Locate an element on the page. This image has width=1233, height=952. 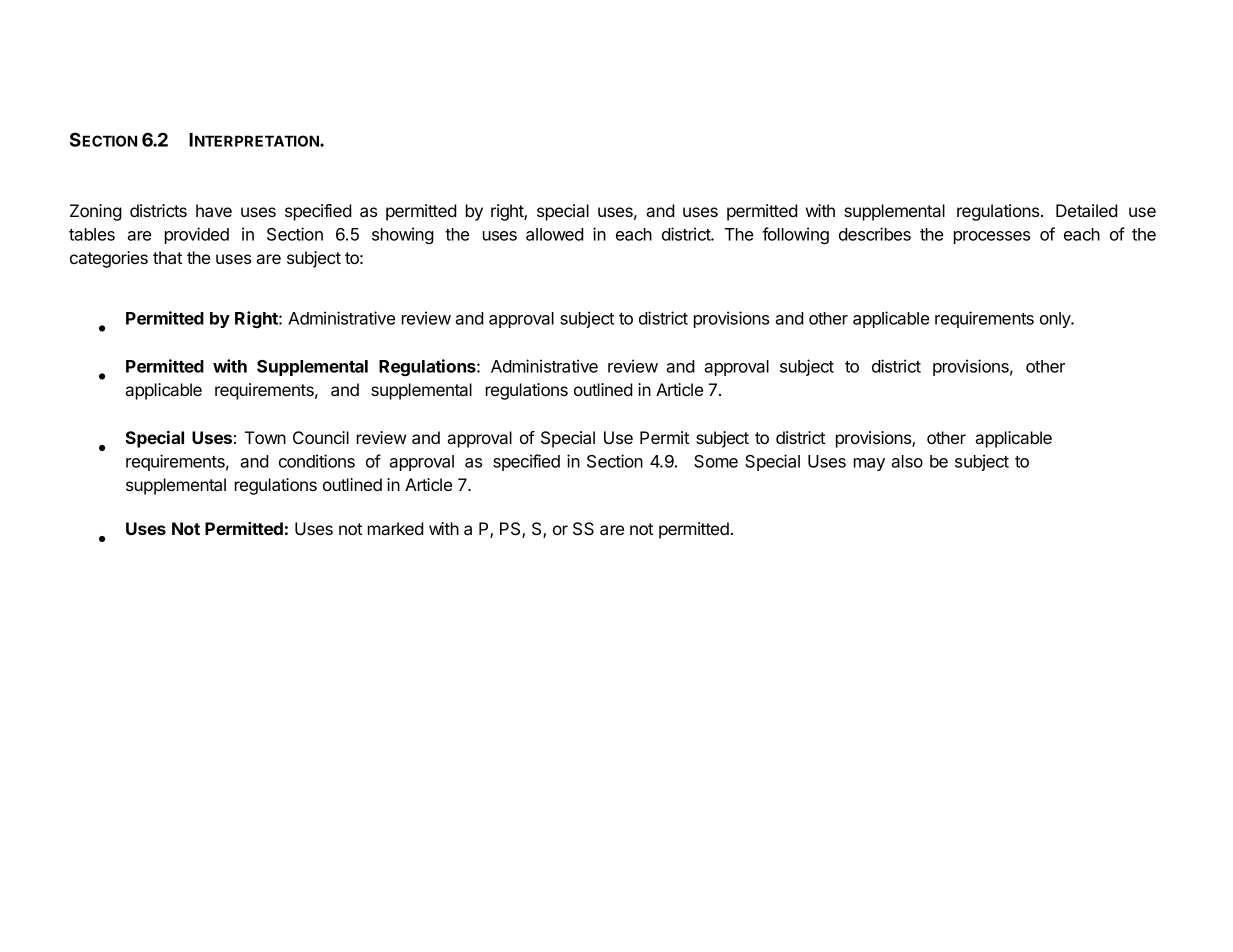
Town is located at coordinates (265, 437).
